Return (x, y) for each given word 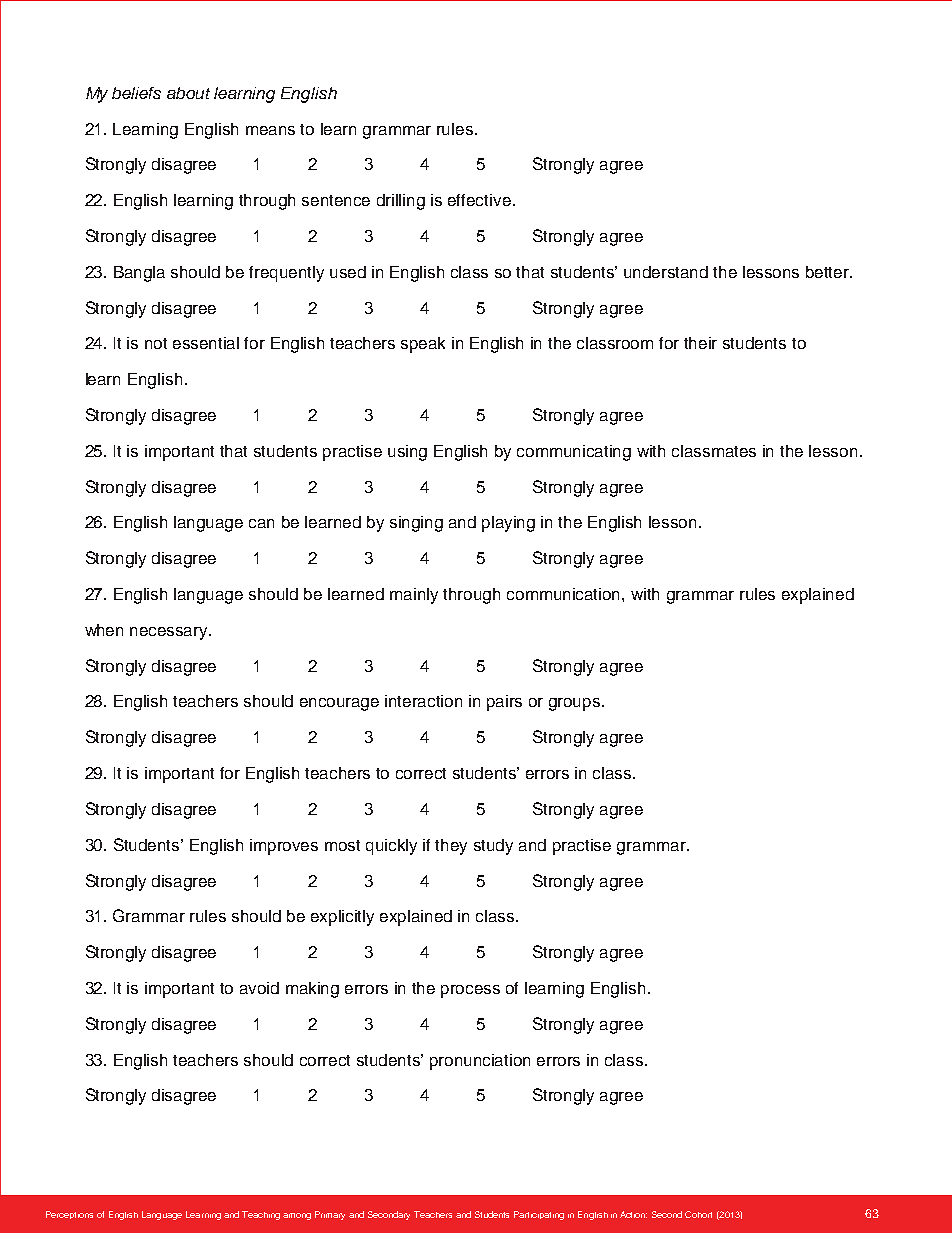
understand (666, 272)
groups (576, 704)
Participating (539, 1215)
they (451, 847)
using (407, 453)
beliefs (136, 93)
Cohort (698, 1214)
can (261, 523)
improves (284, 847)
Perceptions (69, 1215)
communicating (574, 453)
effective (479, 200)
